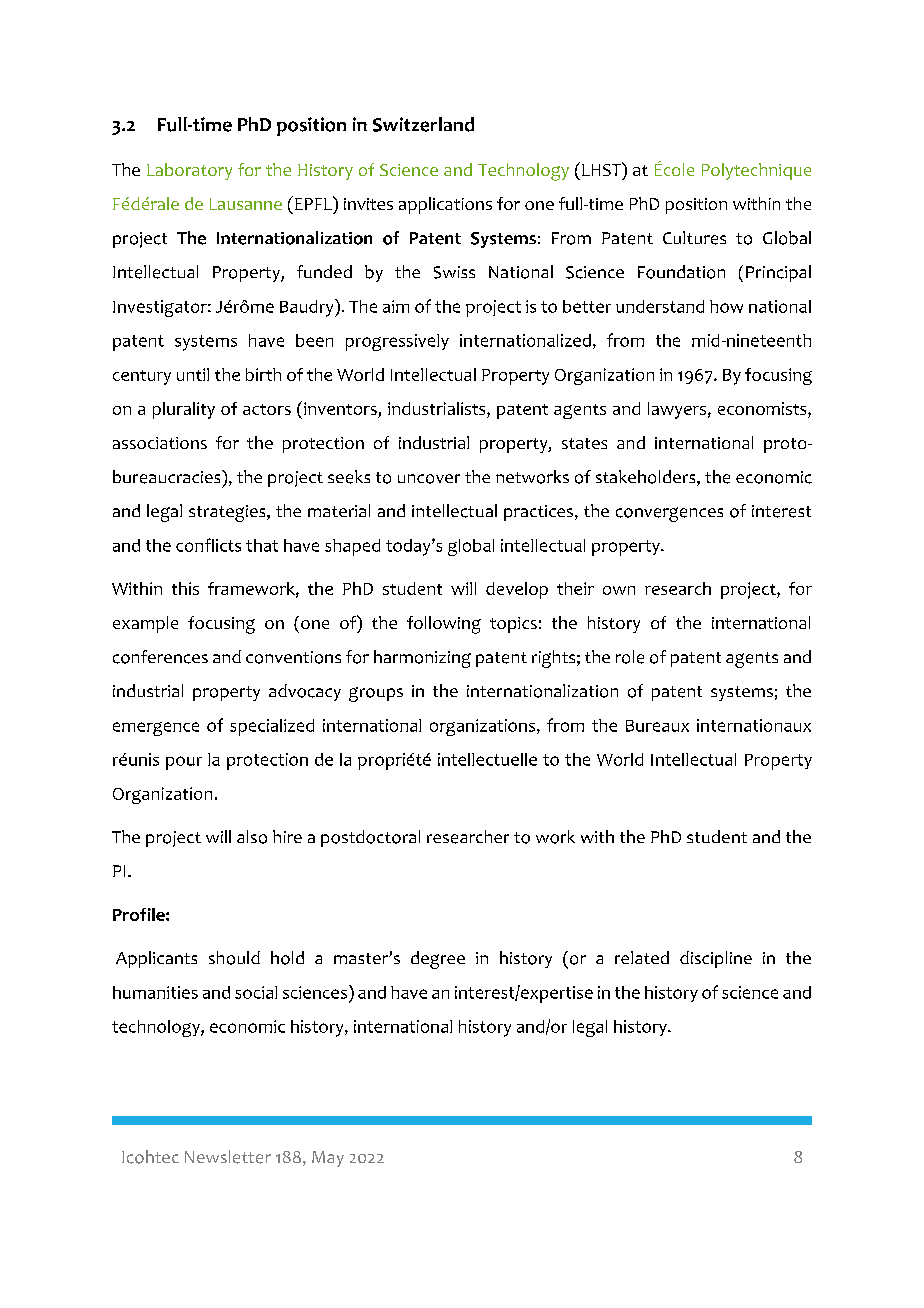 This screenshot has width=924, height=1308. I want to click on Polytechnique, so click(756, 171).
